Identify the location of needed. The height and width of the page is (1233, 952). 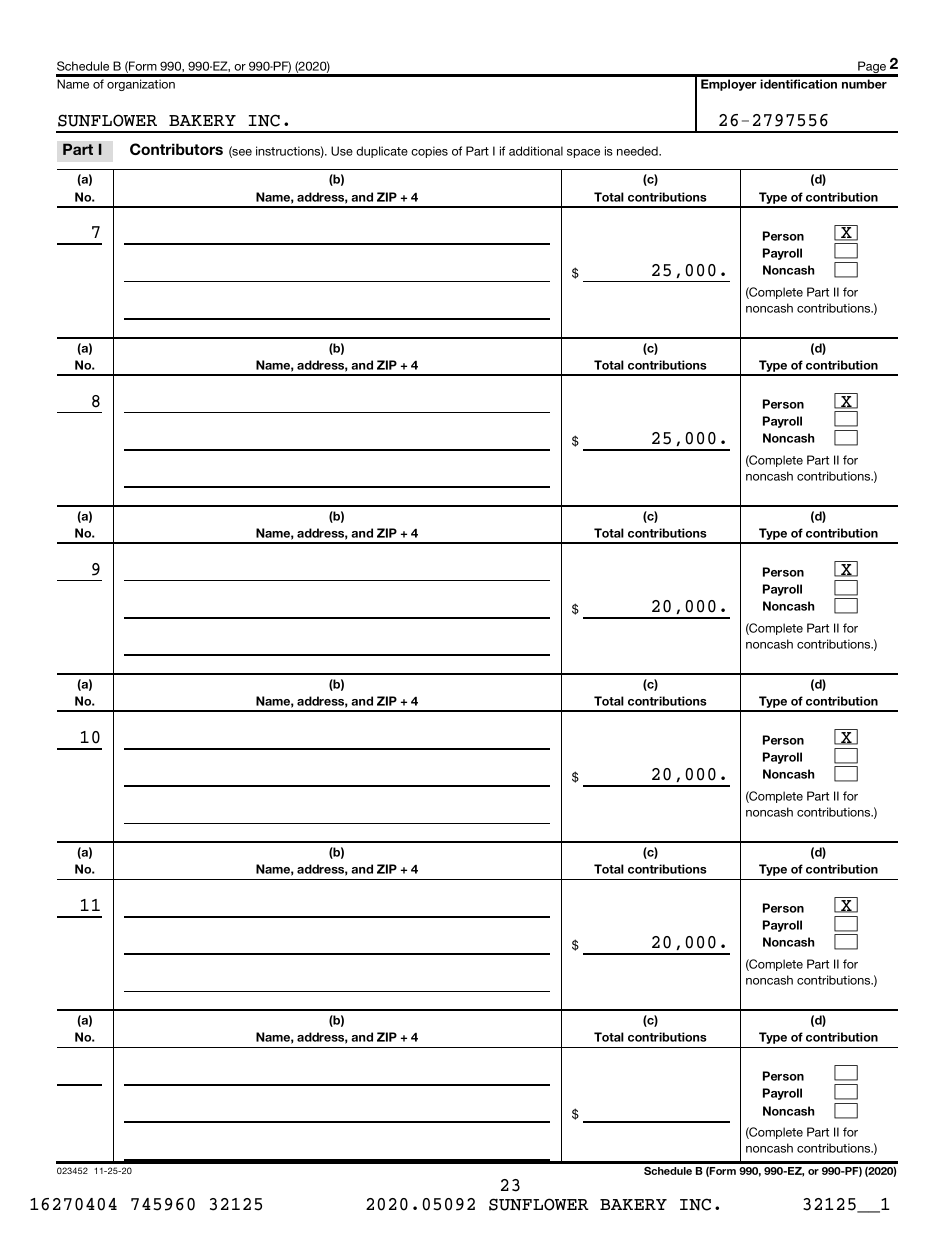
(638, 151).
